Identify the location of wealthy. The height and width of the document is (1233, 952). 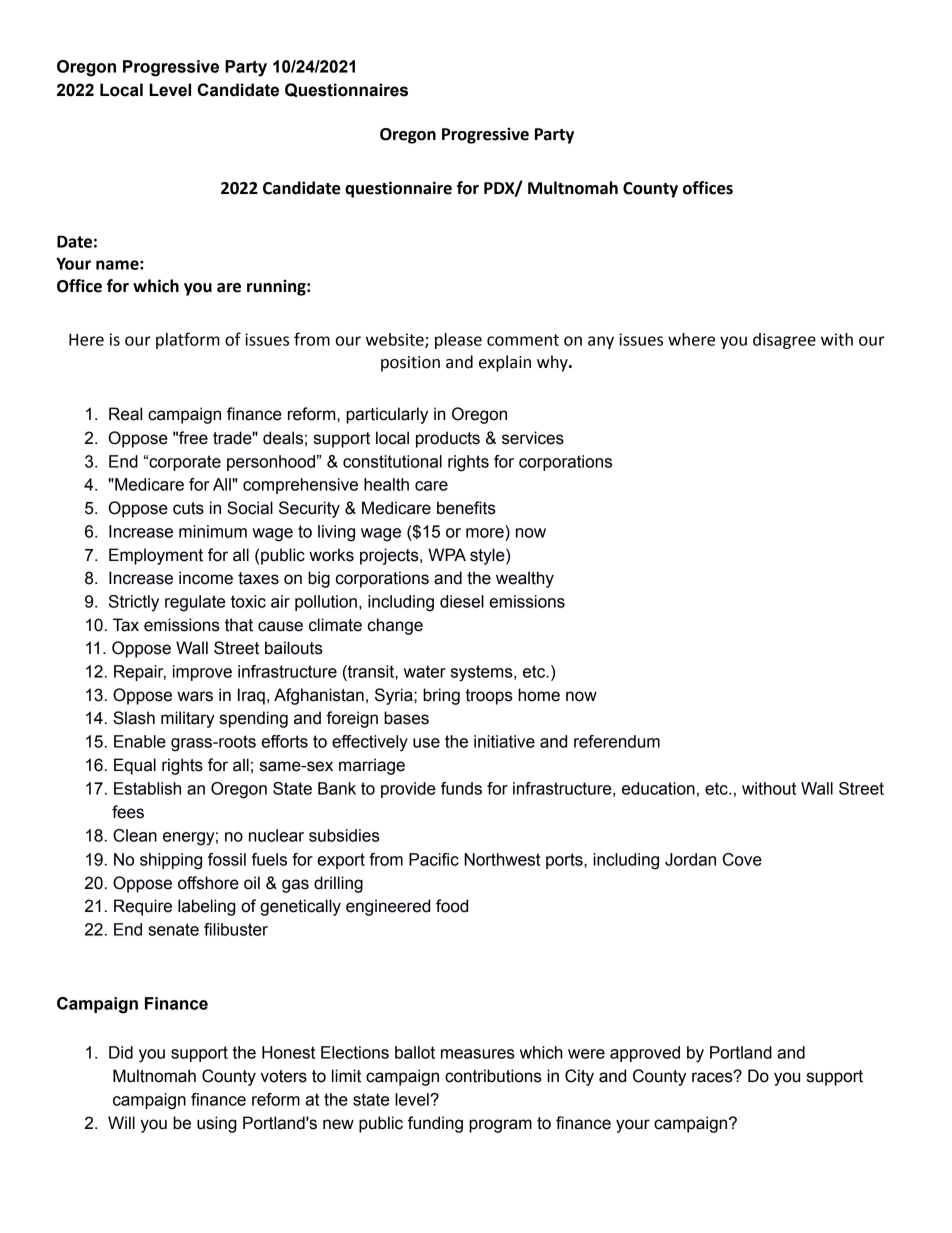
(525, 579).
